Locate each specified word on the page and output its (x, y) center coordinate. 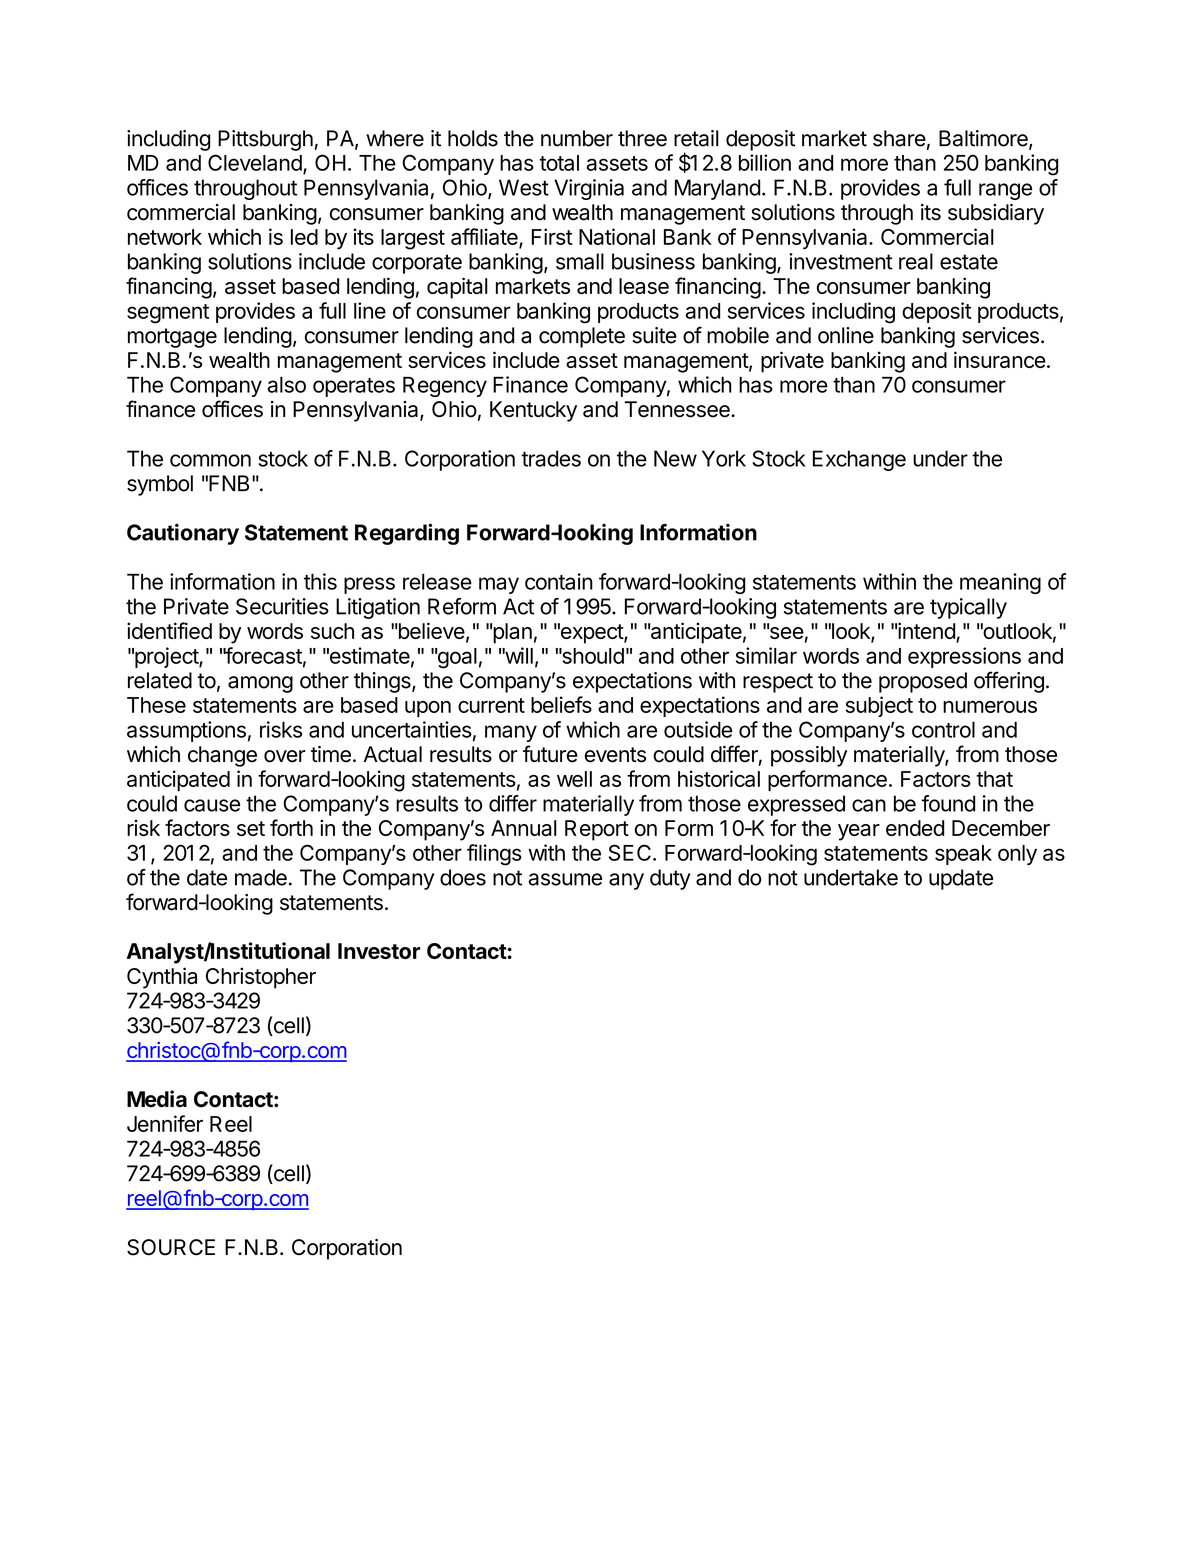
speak (963, 855)
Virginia (589, 189)
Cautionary (183, 534)
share (899, 138)
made (261, 877)
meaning (1000, 583)
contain (559, 581)
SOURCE (171, 1247)
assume (565, 879)
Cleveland (255, 162)
